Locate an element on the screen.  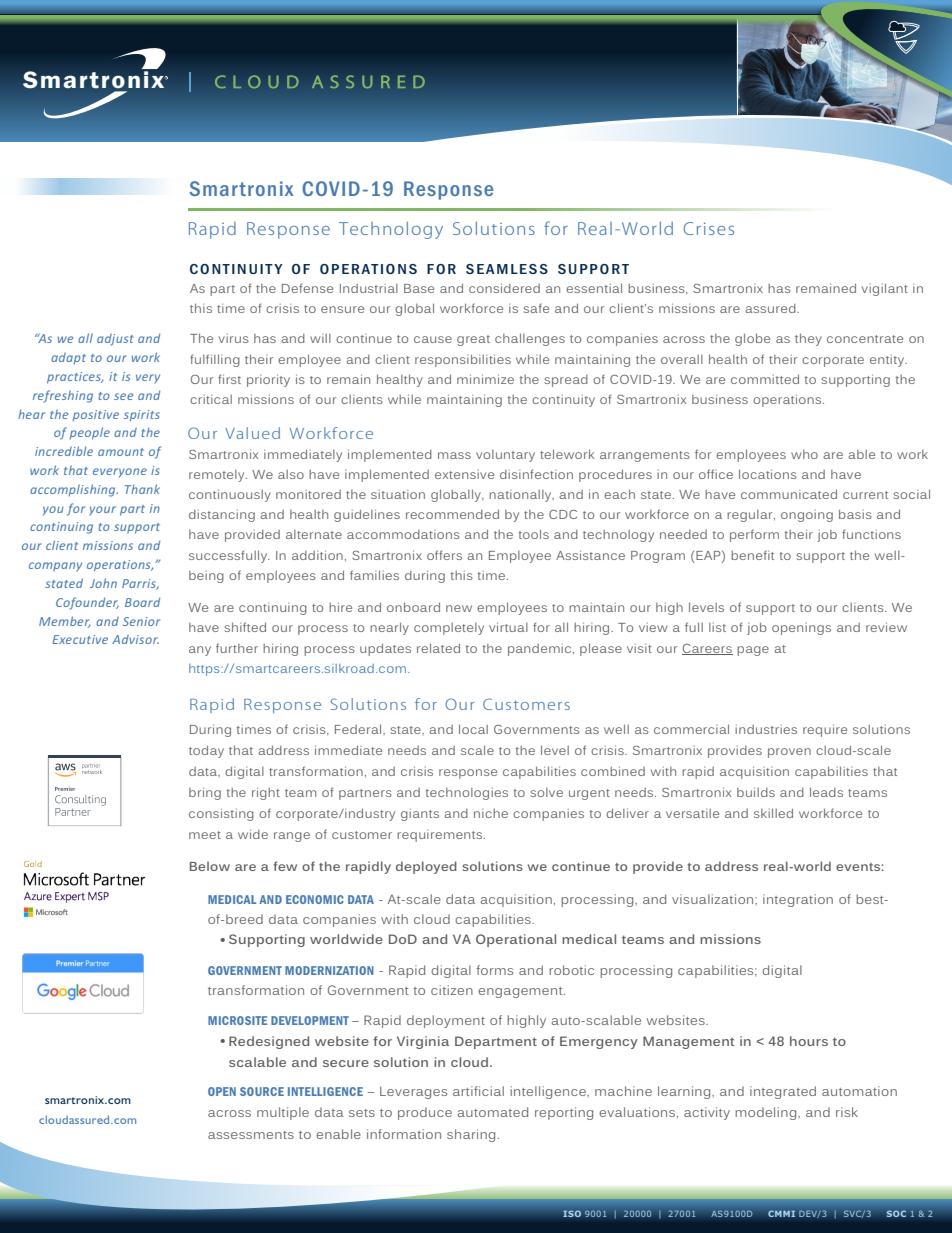
artificial is located at coordinates (478, 1091).
